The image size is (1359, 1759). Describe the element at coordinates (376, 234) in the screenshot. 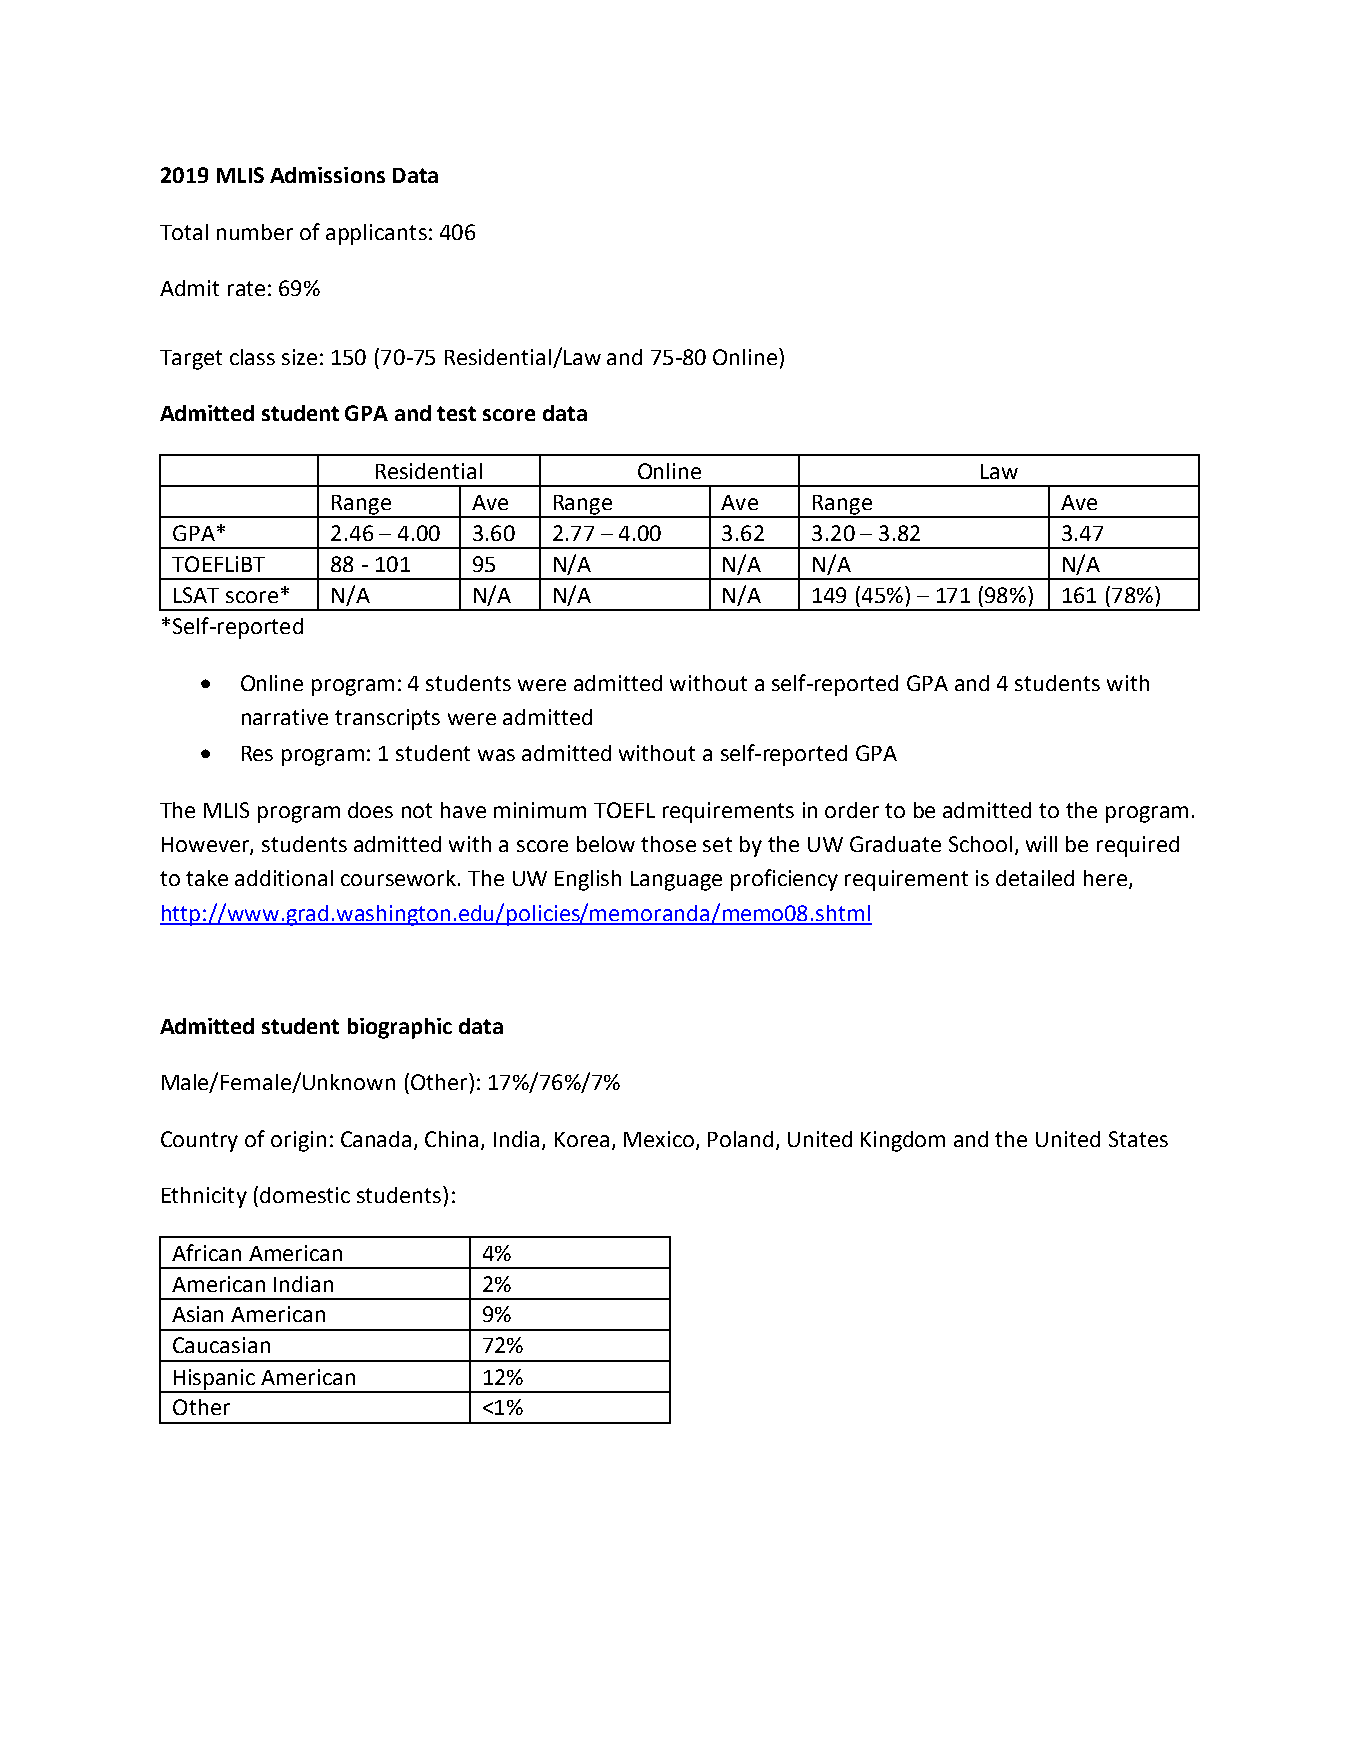

I see `applicants` at that location.
